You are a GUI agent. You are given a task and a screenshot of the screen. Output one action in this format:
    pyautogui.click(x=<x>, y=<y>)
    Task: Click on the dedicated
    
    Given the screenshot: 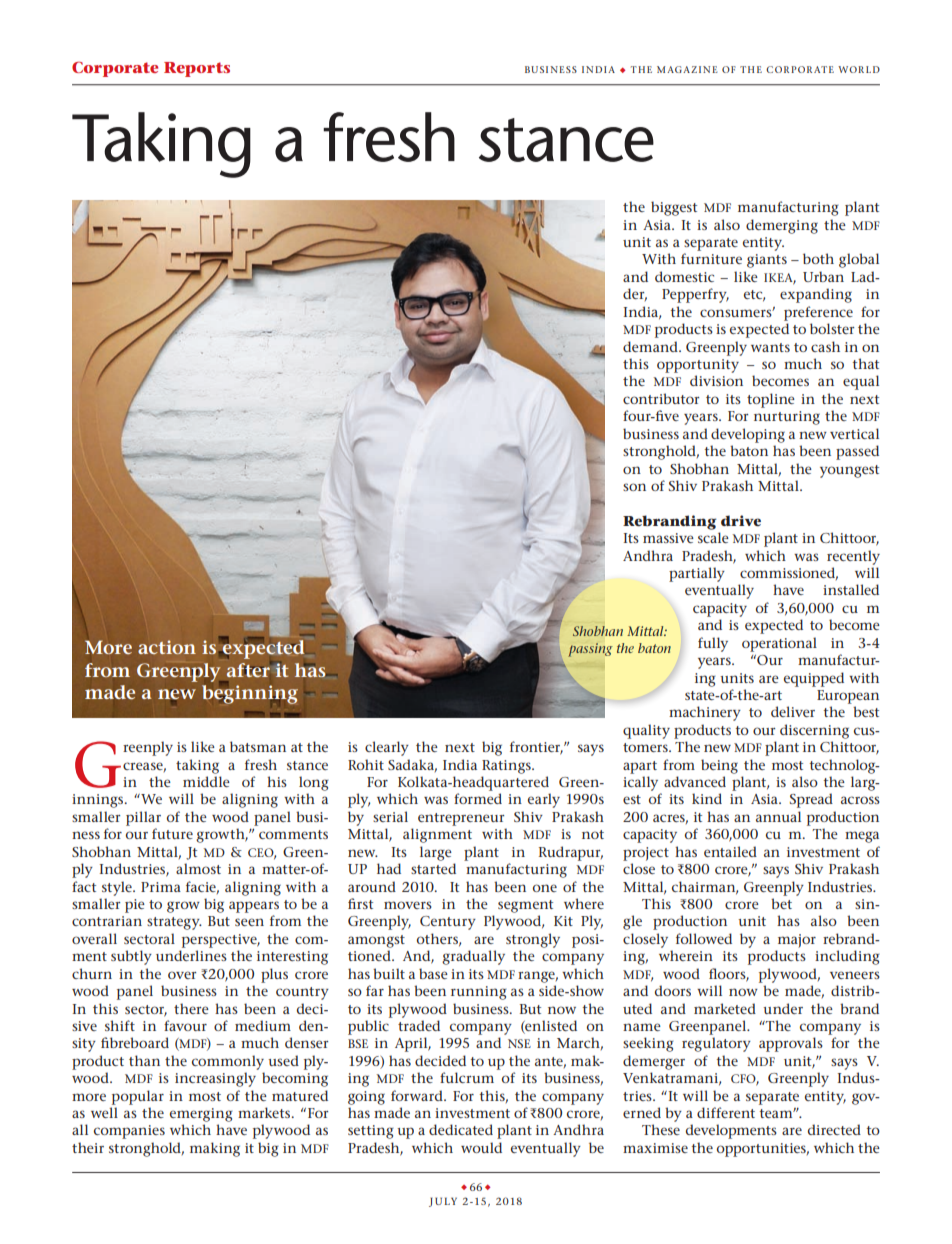 What is the action you would take?
    pyautogui.click(x=461, y=1129)
